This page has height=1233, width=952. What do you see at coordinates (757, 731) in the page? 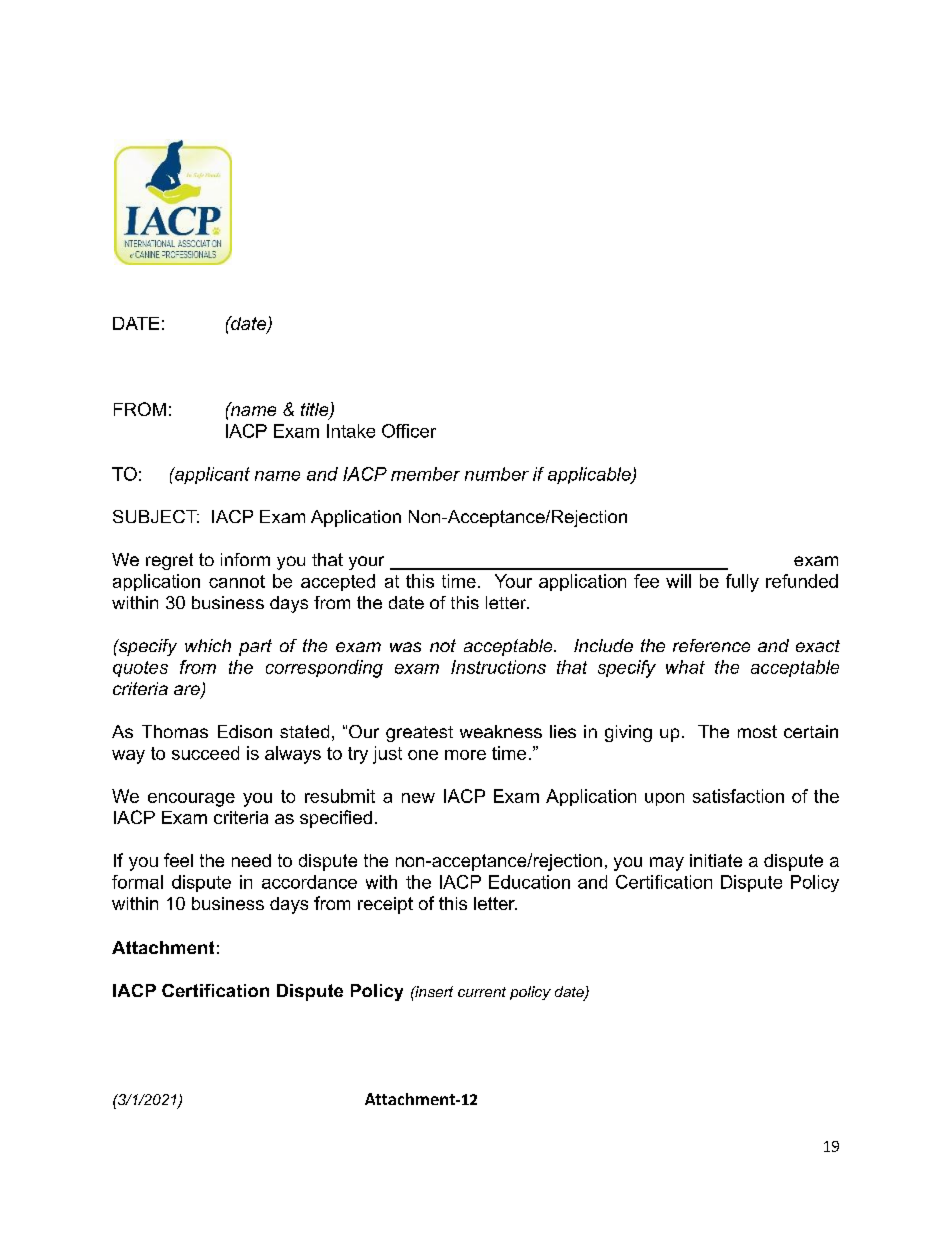
I see `most` at bounding box center [757, 731].
